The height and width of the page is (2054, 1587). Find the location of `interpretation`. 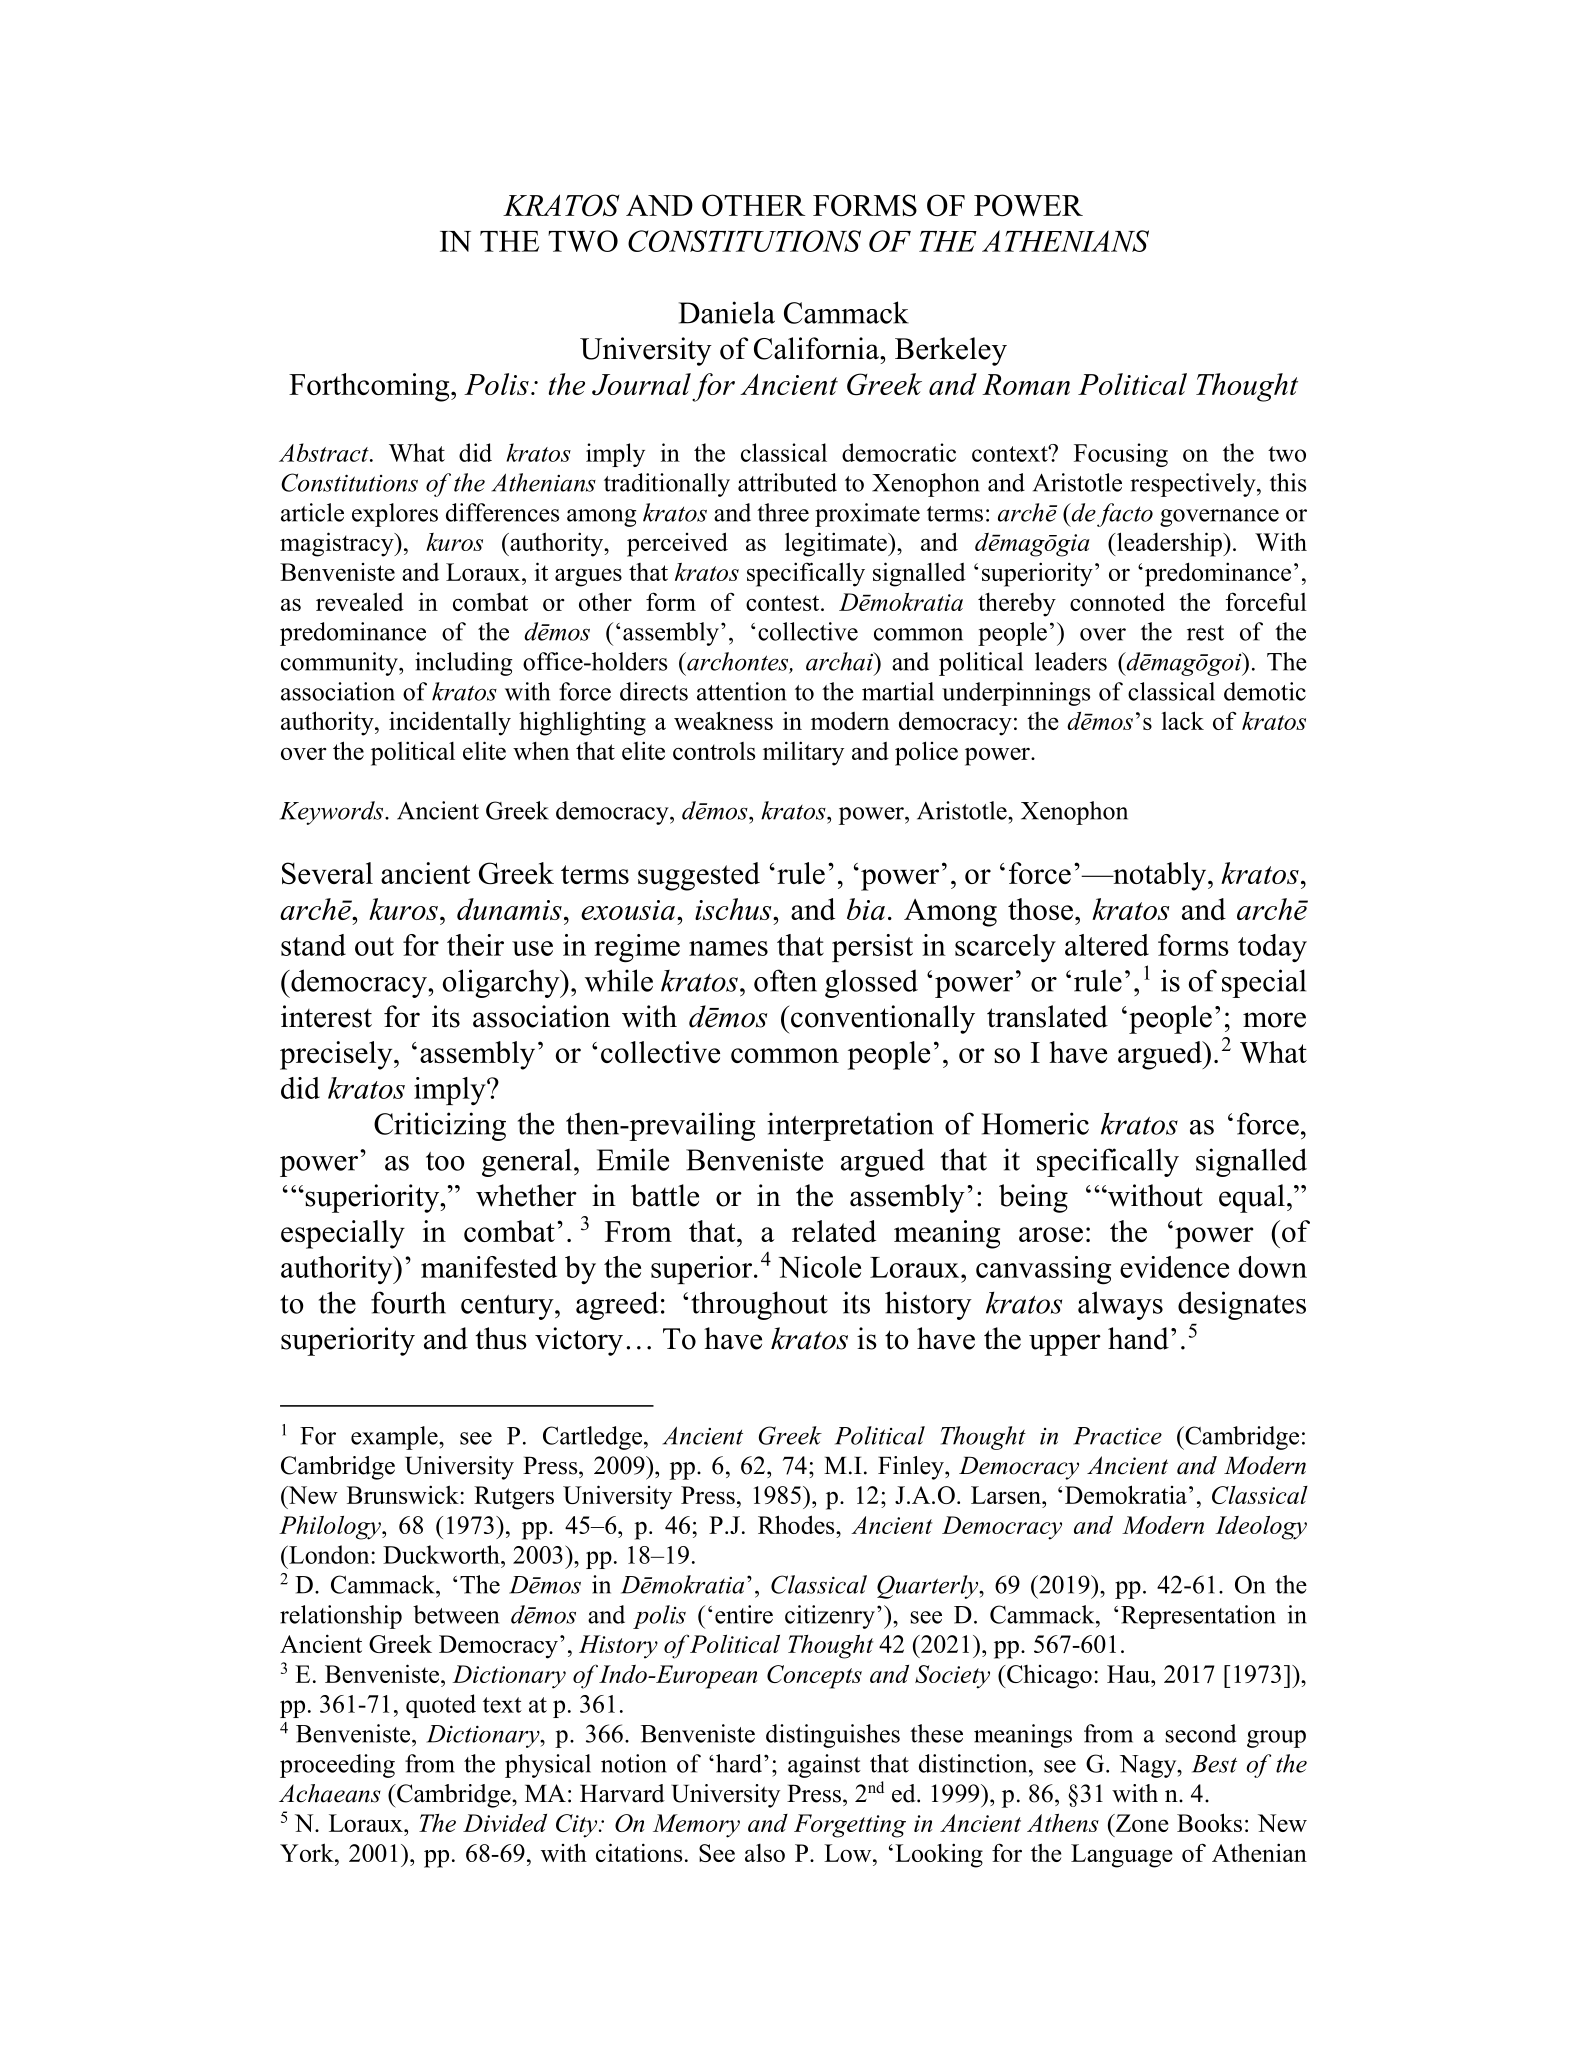

interpretation is located at coordinates (850, 1126).
